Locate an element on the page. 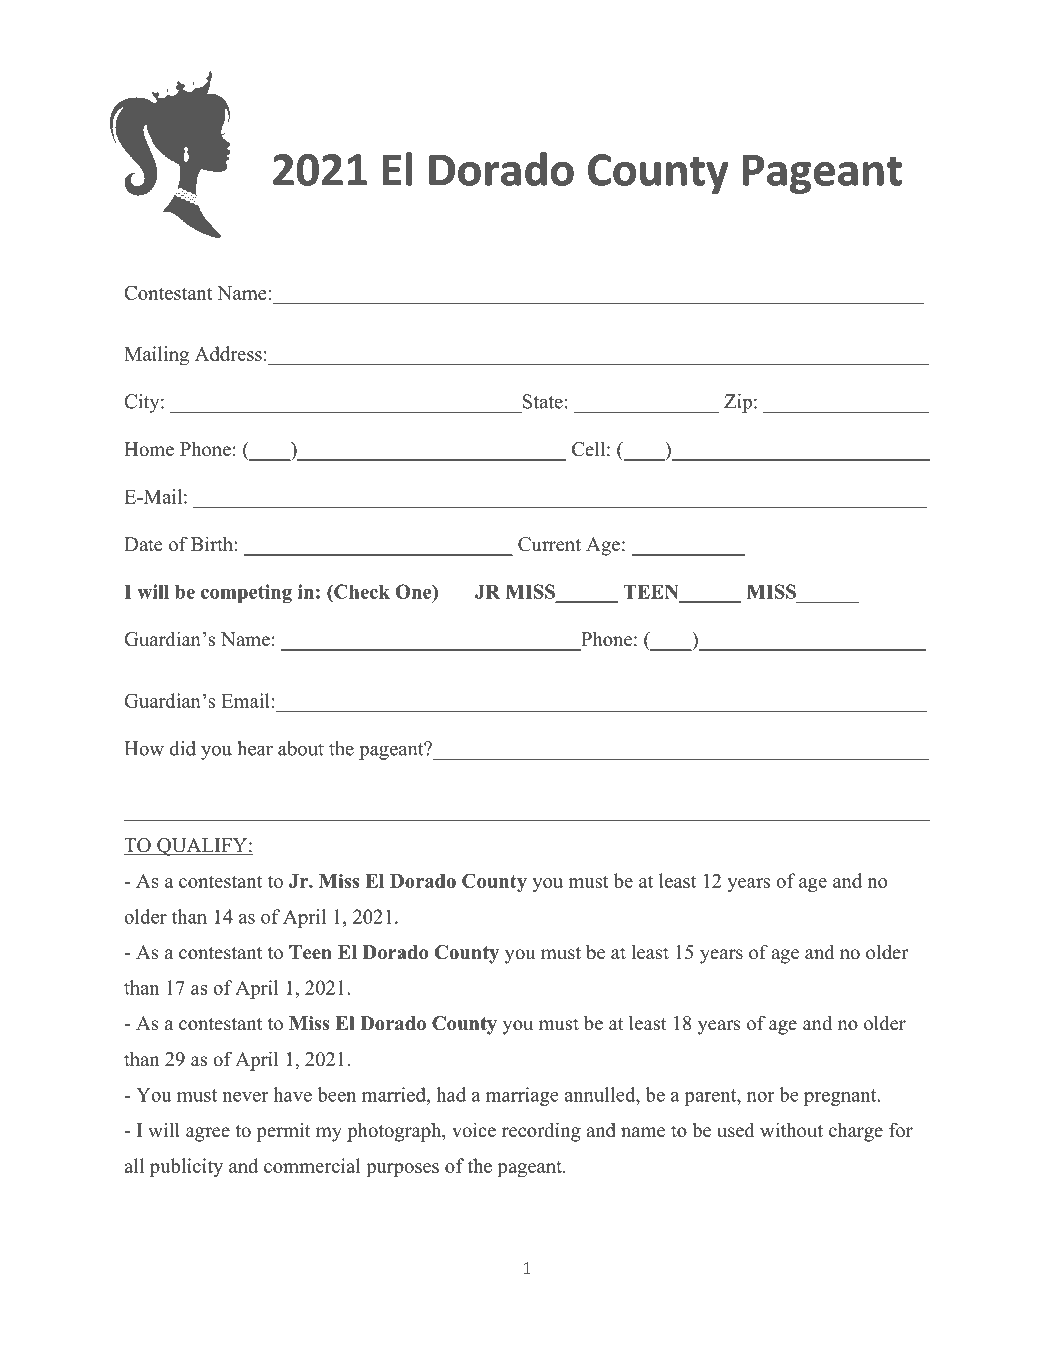 This page has height=1364, width=1054. about is located at coordinates (301, 748).
